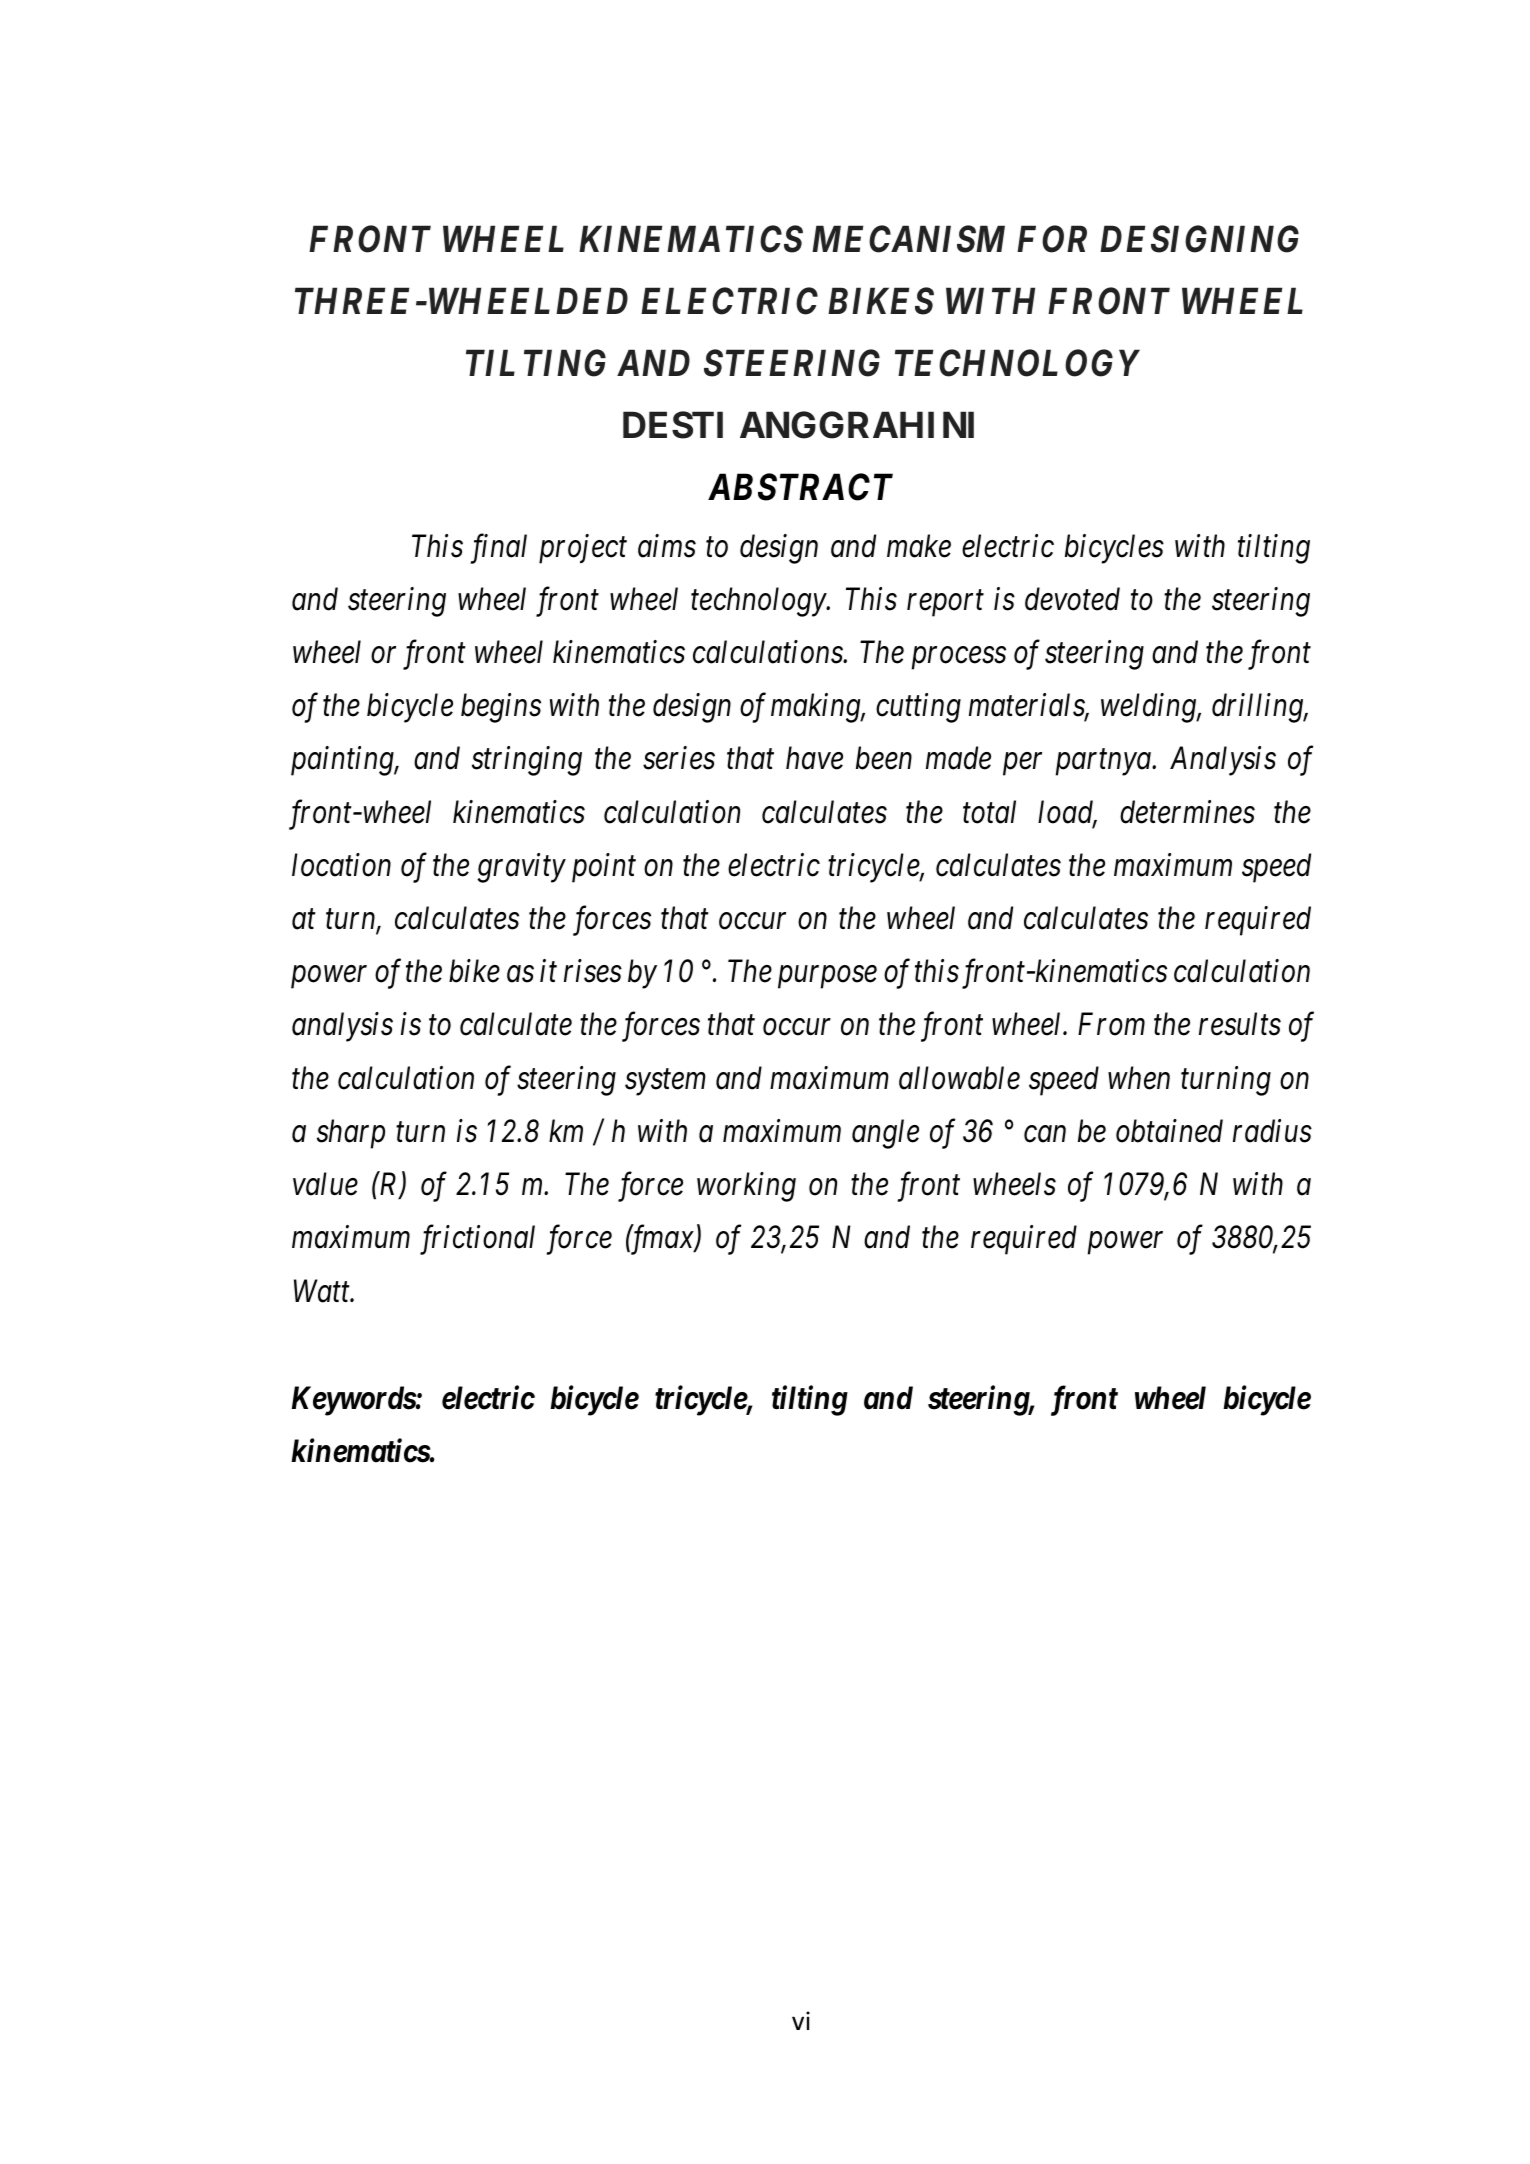  Describe the element at coordinates (501, 708) in the page. I see `begins` at that location.
